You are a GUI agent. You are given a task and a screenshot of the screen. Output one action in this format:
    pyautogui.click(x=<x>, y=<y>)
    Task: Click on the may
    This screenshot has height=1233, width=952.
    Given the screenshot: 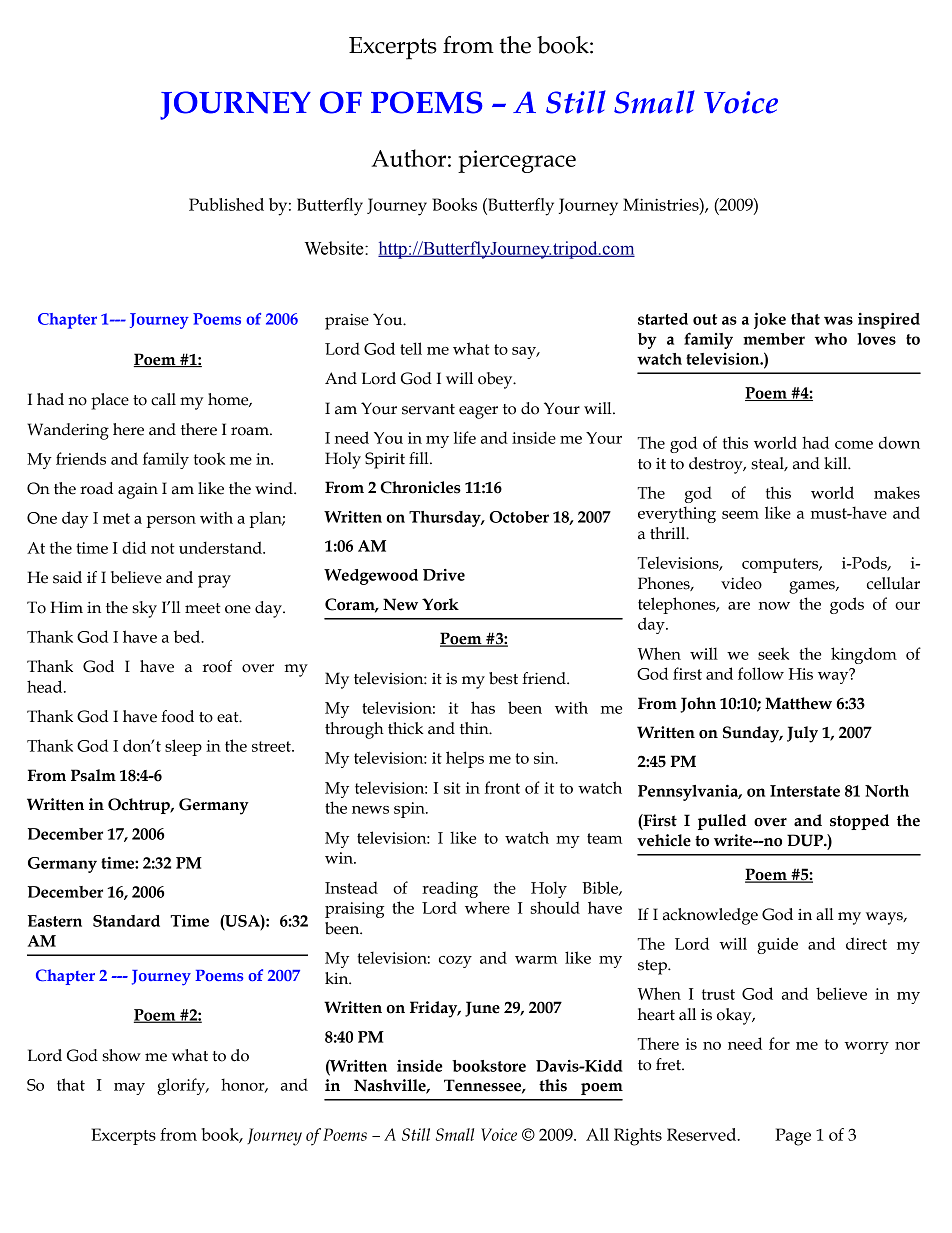 What is the action you would take?
    pyautogui.click(x=129, y=1089)
